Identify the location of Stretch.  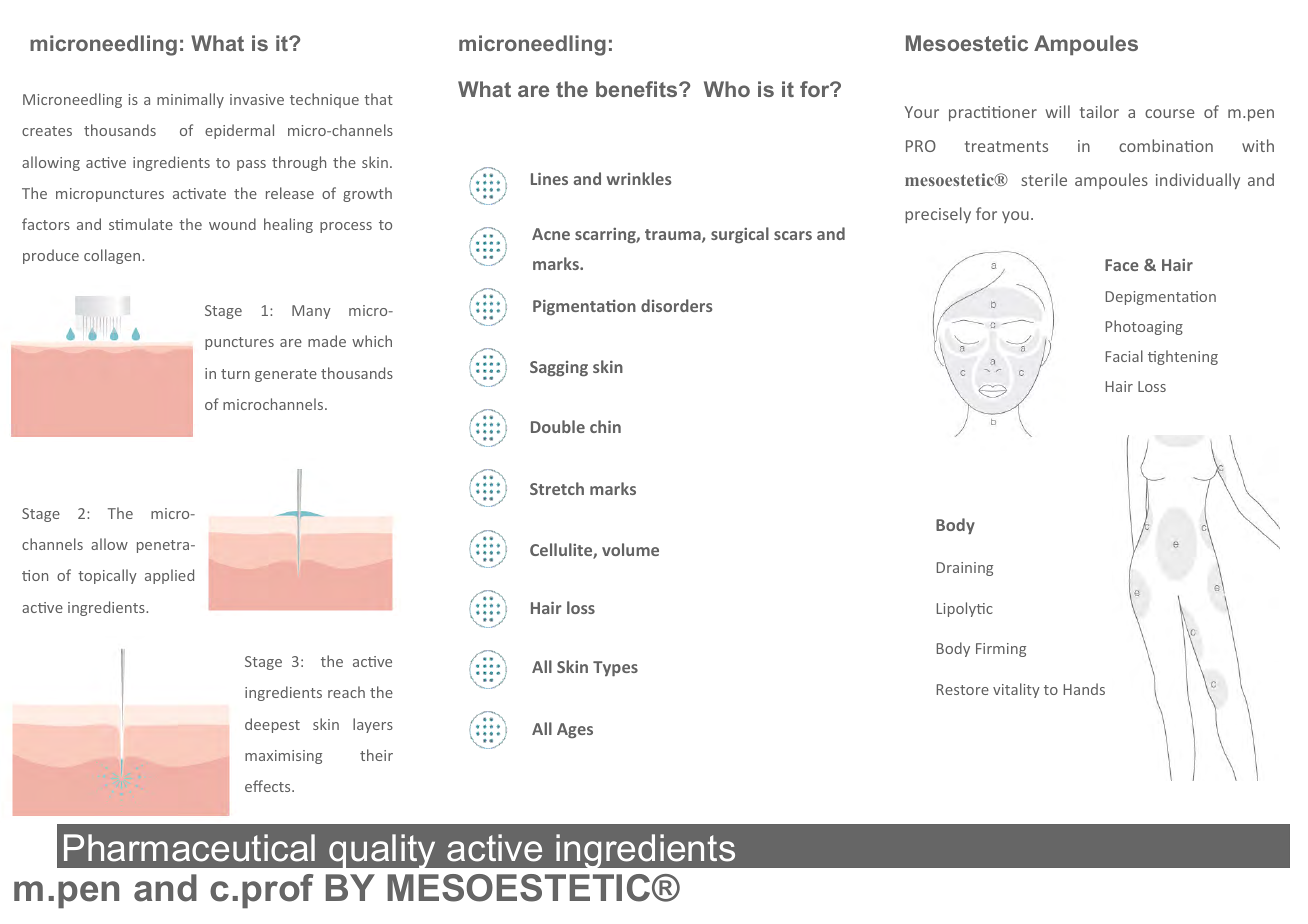
(557, 488).
